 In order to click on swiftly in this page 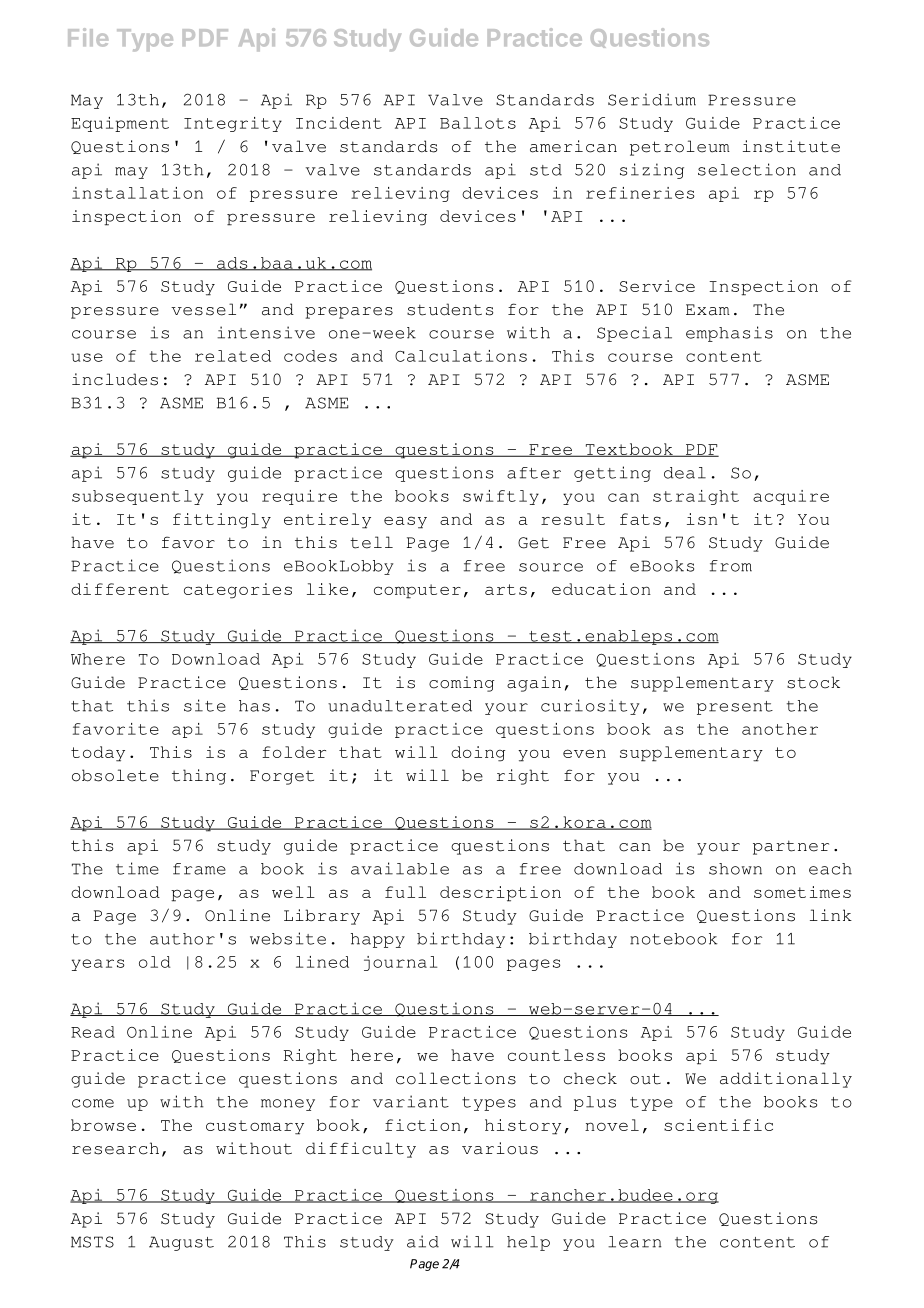, I will do `click(501, 497)`.
